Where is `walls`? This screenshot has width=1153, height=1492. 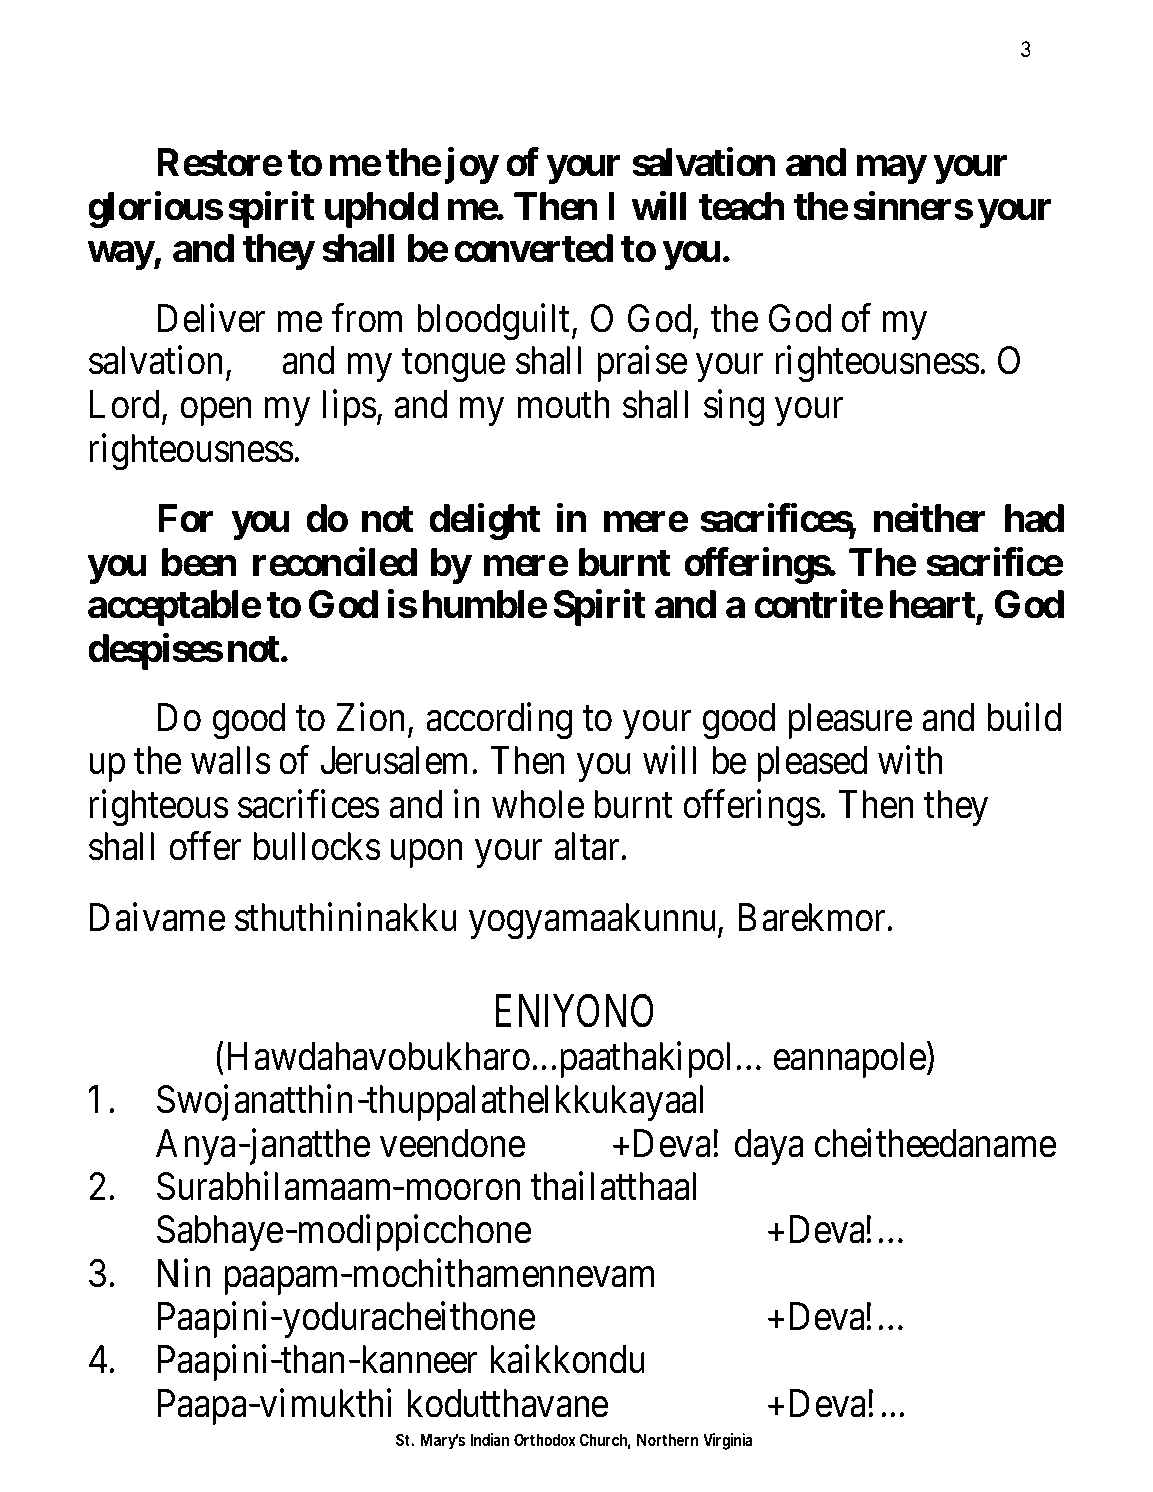 walls is located at coordinates (230, 760).
